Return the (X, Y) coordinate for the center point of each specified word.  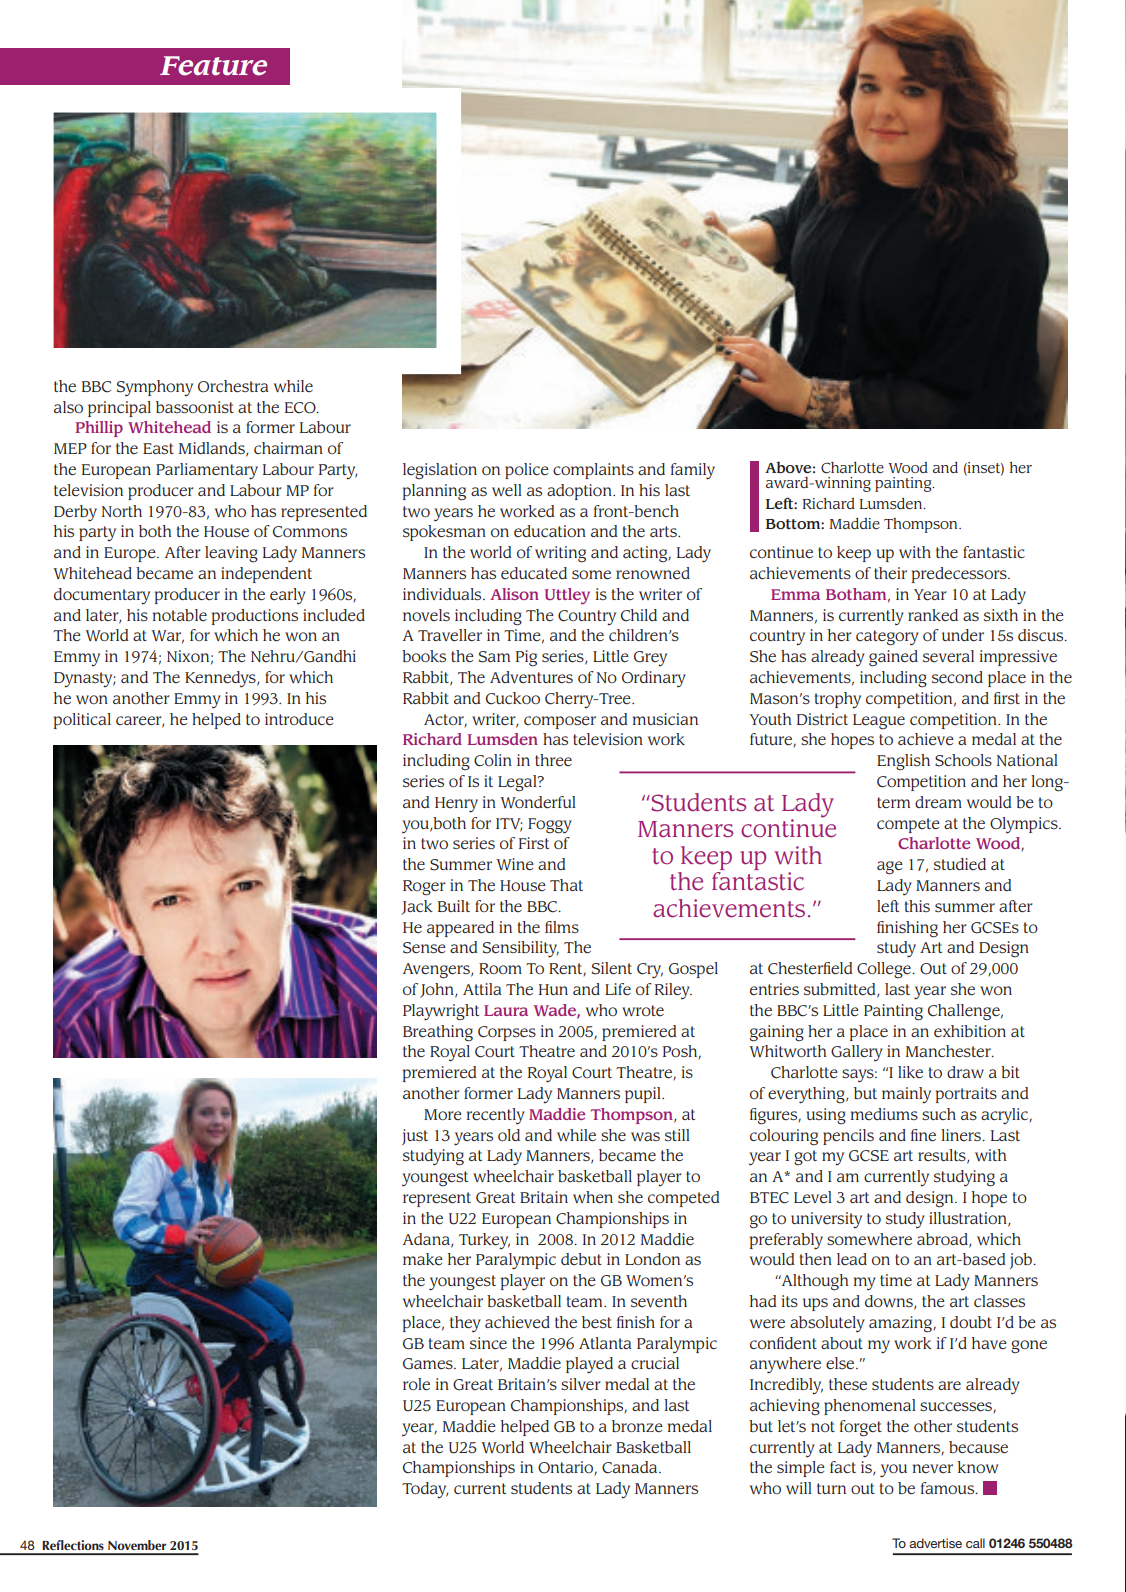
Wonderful (538, 802)
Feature (213, 66)
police (527, 471)
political (82, 721)
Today (425, 1490)
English (903, 762)
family (693, 471)
